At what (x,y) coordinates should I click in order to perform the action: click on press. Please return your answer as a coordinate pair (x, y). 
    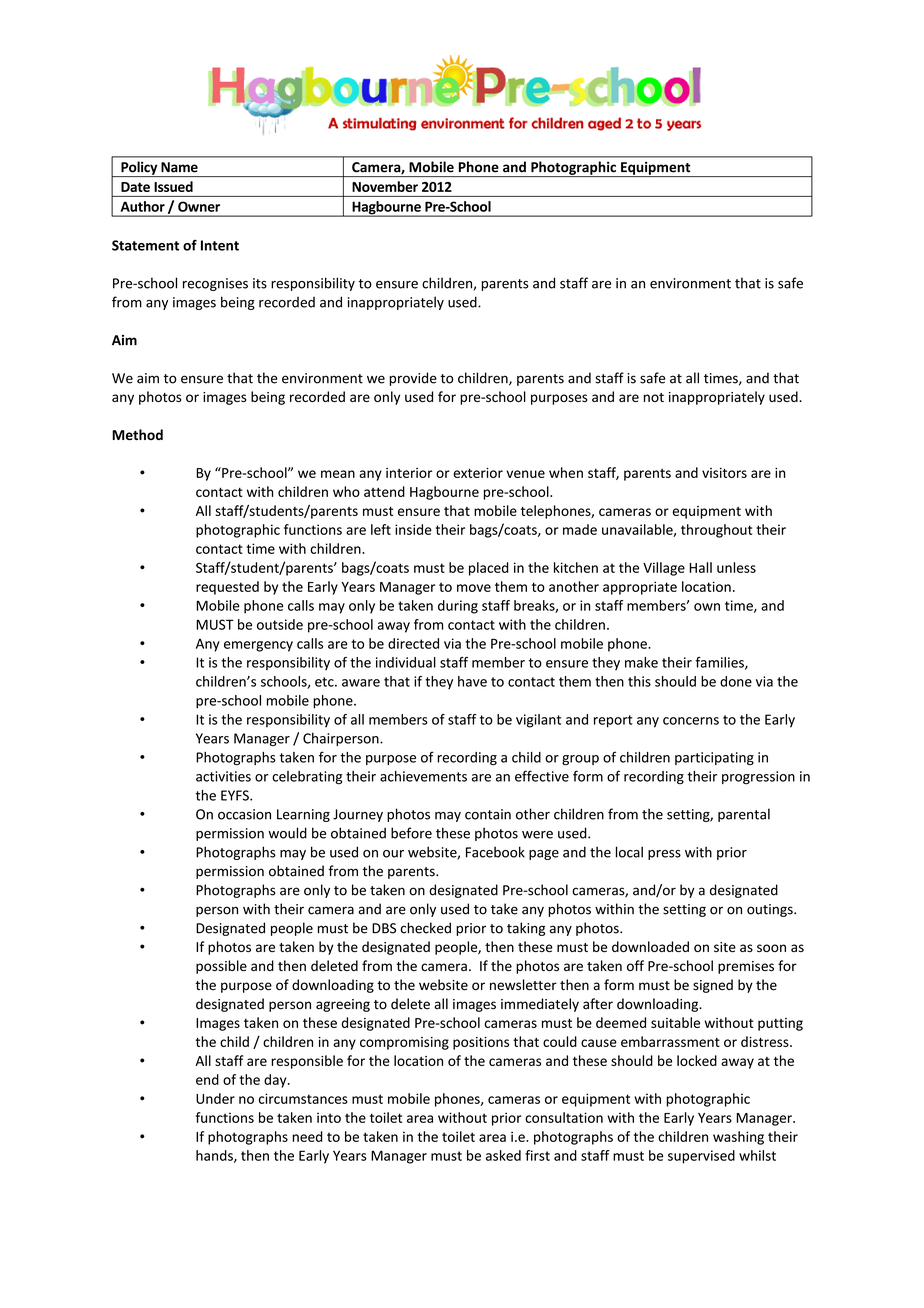
    Looking at the image, I should click on (664, 855).
